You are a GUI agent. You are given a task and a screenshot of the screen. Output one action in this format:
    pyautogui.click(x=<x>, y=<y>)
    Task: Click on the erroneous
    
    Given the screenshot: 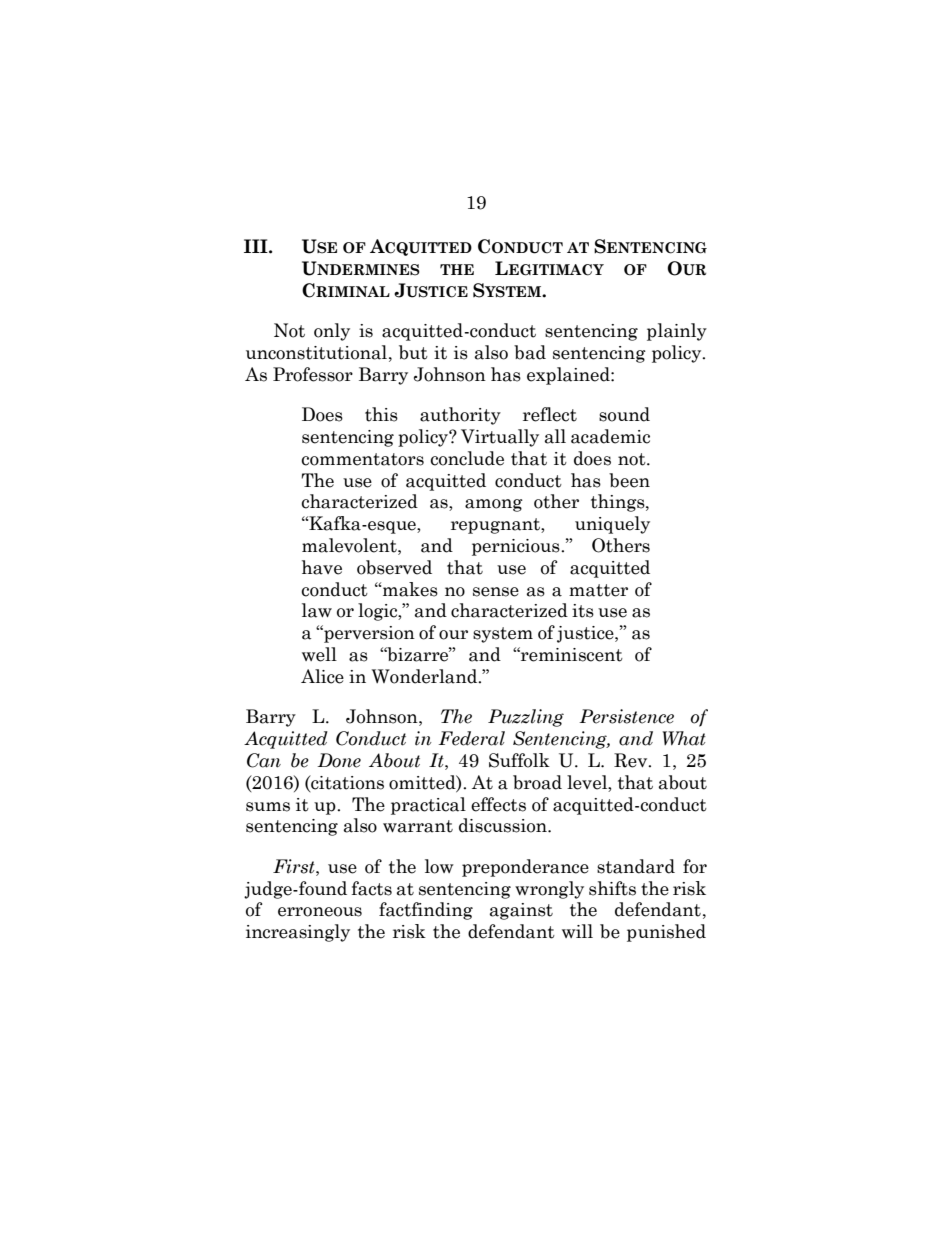 What is the action you would take?
    pyautogui.click(x=320, y=912)
